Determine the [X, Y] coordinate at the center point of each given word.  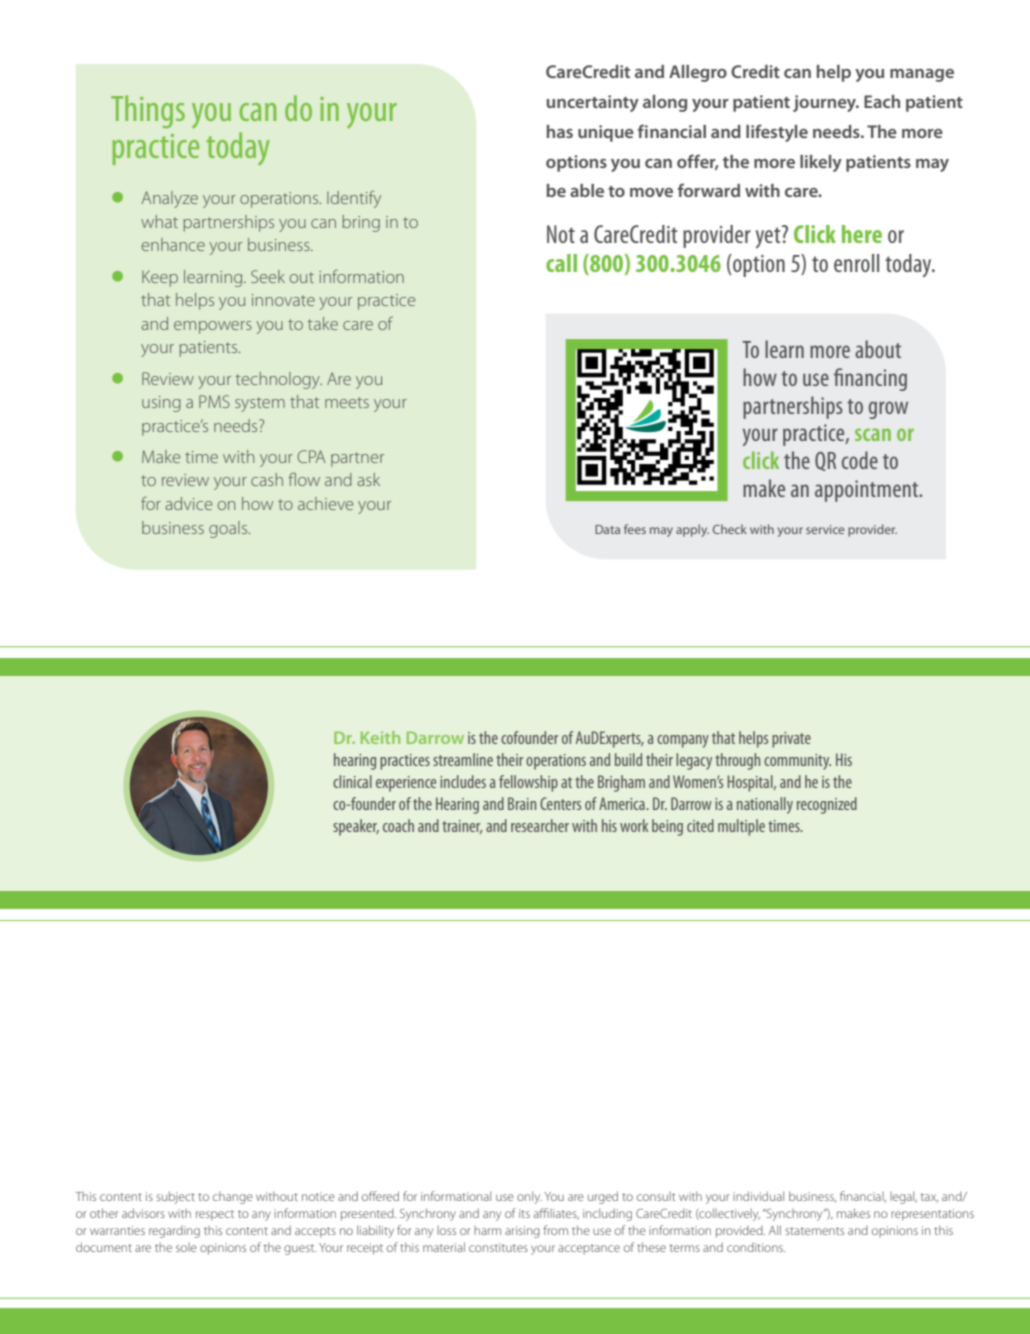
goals [229, 529]
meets [347, 402]
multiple [741, 827]
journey [826, 103]
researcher [540, 825]
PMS [214, 401]
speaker [356, 827]
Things [148, 111]
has [560, 131]
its [524, 1213]
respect [215, 1215]
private [791, 740]
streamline [463, 759]
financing [870, 379]
